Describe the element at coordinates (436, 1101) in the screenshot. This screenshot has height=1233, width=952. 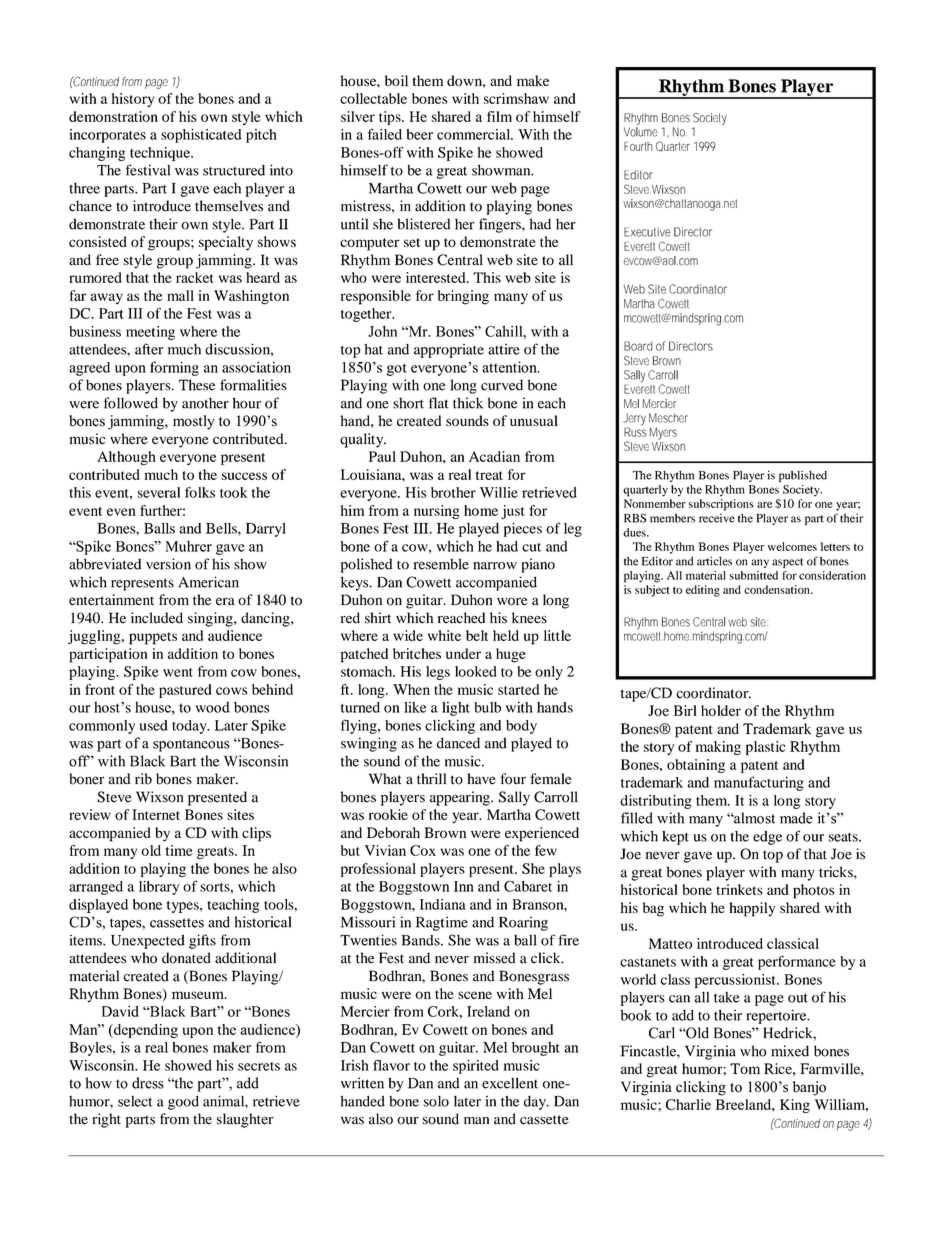
I see `solo` at that location.
